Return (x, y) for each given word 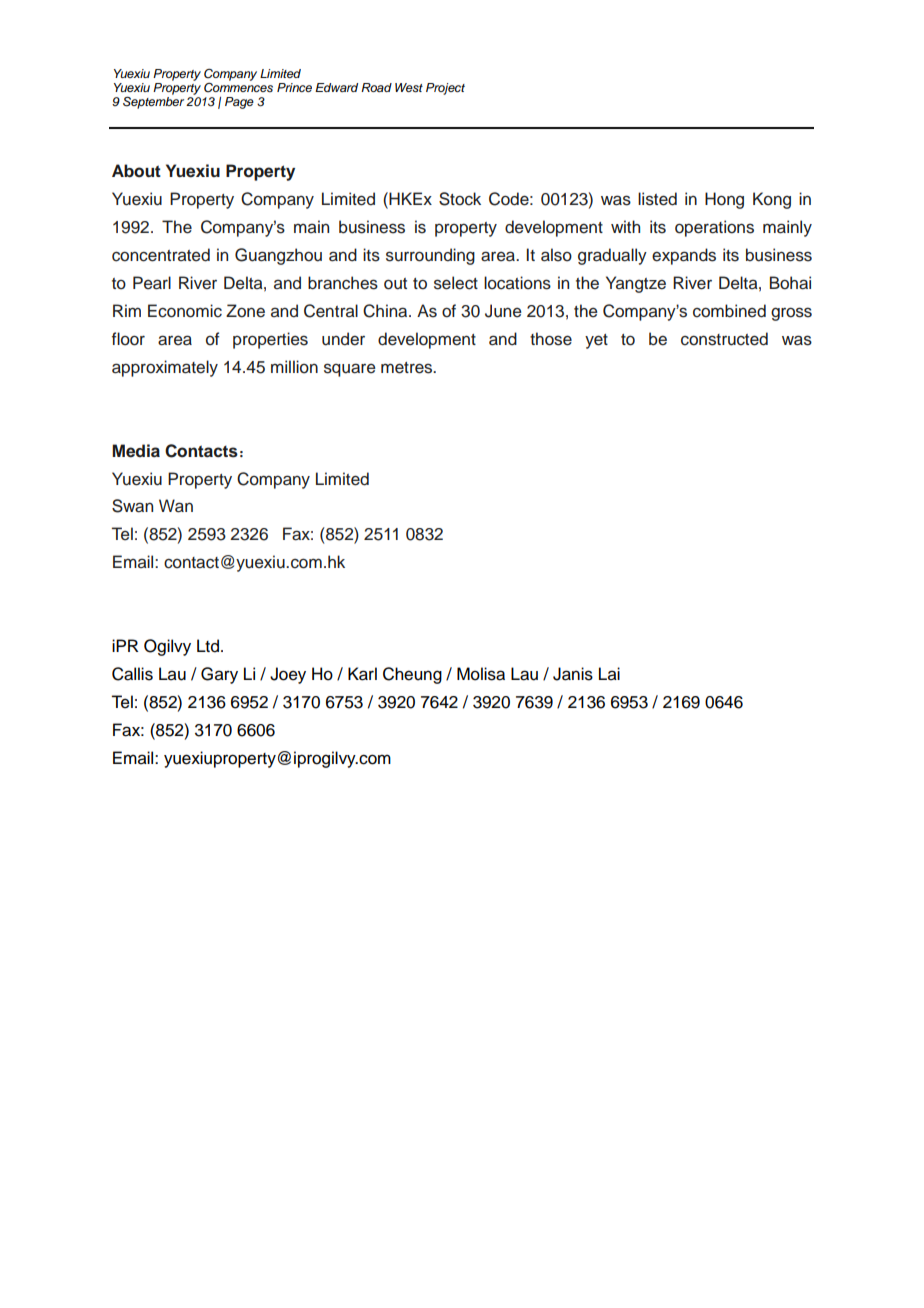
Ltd (208, 646)
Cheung (412, 675)
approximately (165, 368)
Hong (724, 200)
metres (408, 368)
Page (239, 103)
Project (445, 89)
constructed (724, 339)
